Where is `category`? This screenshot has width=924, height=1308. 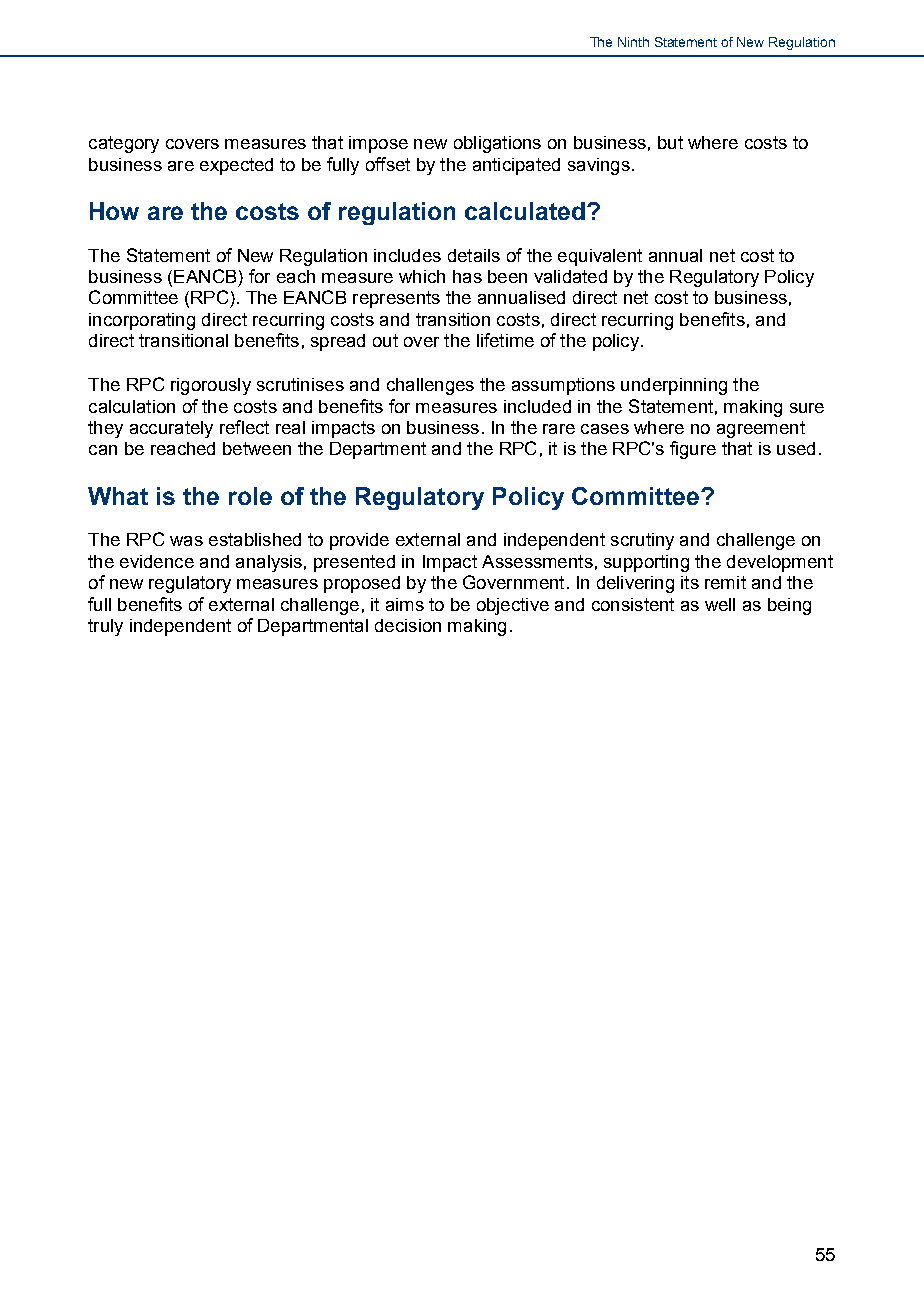 category is located at coordinates (124, 144).
